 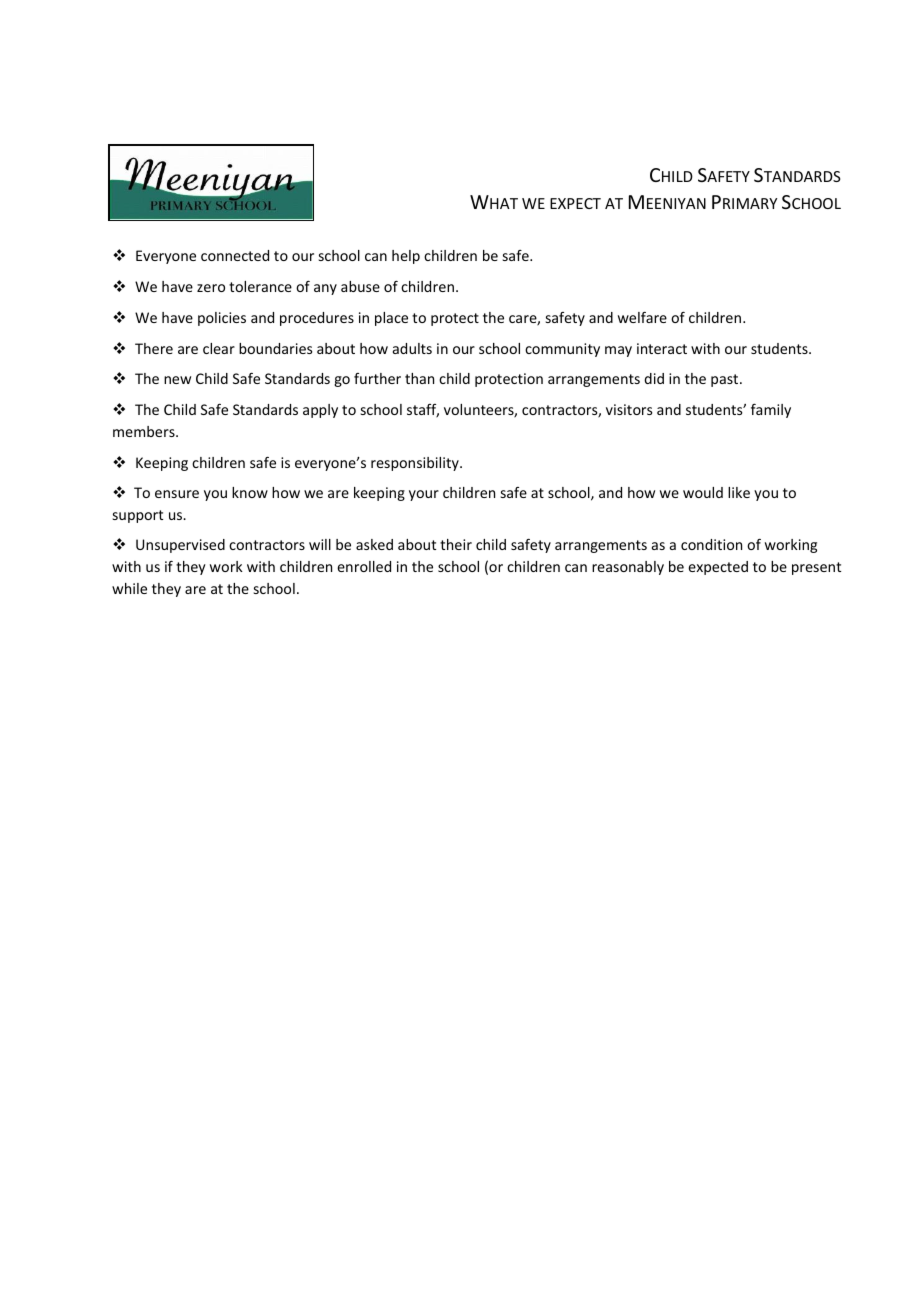 I want to click on present, so click(x=816, y=568).
